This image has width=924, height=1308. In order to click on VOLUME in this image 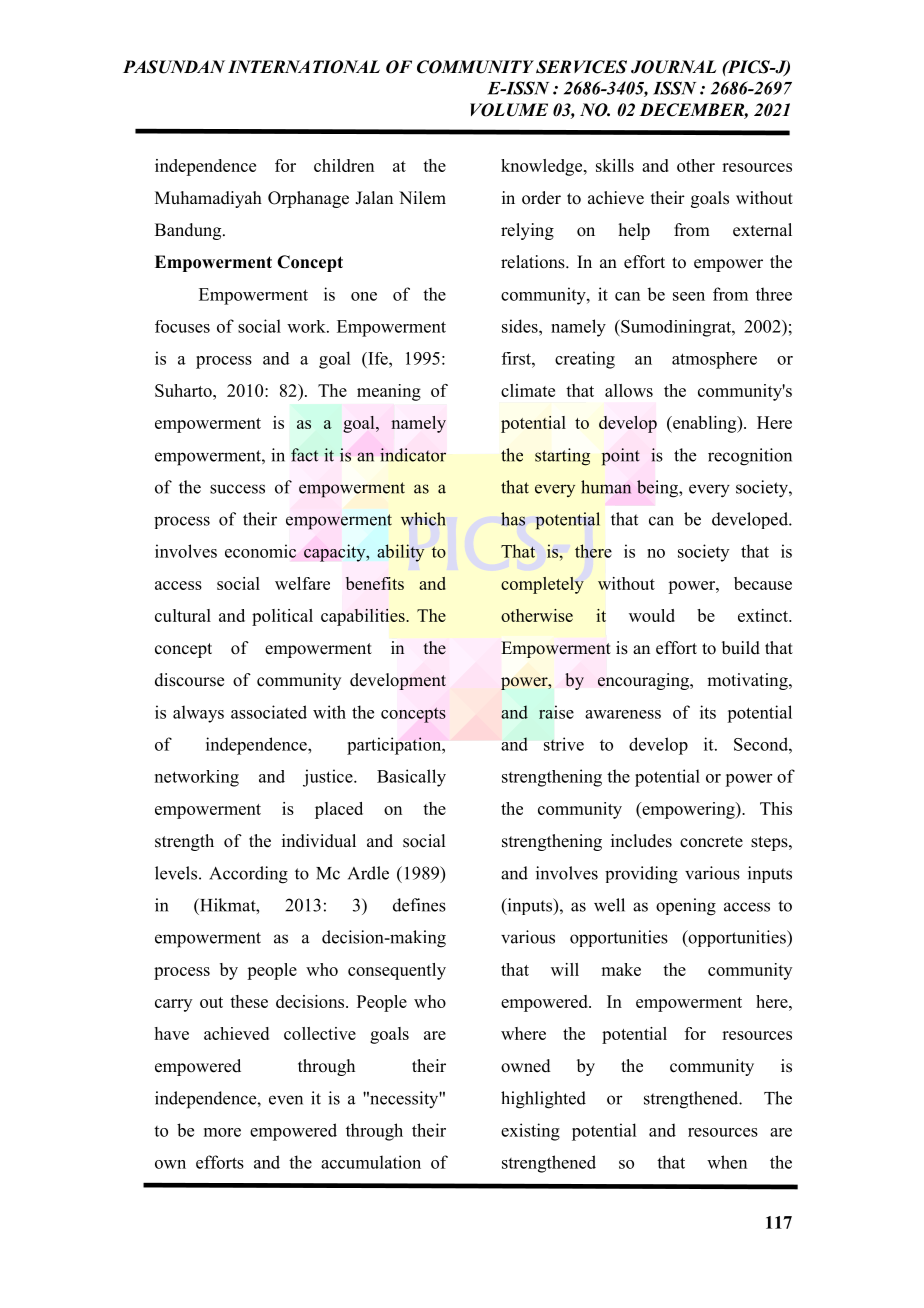, I will do `click(509, 110)`.
